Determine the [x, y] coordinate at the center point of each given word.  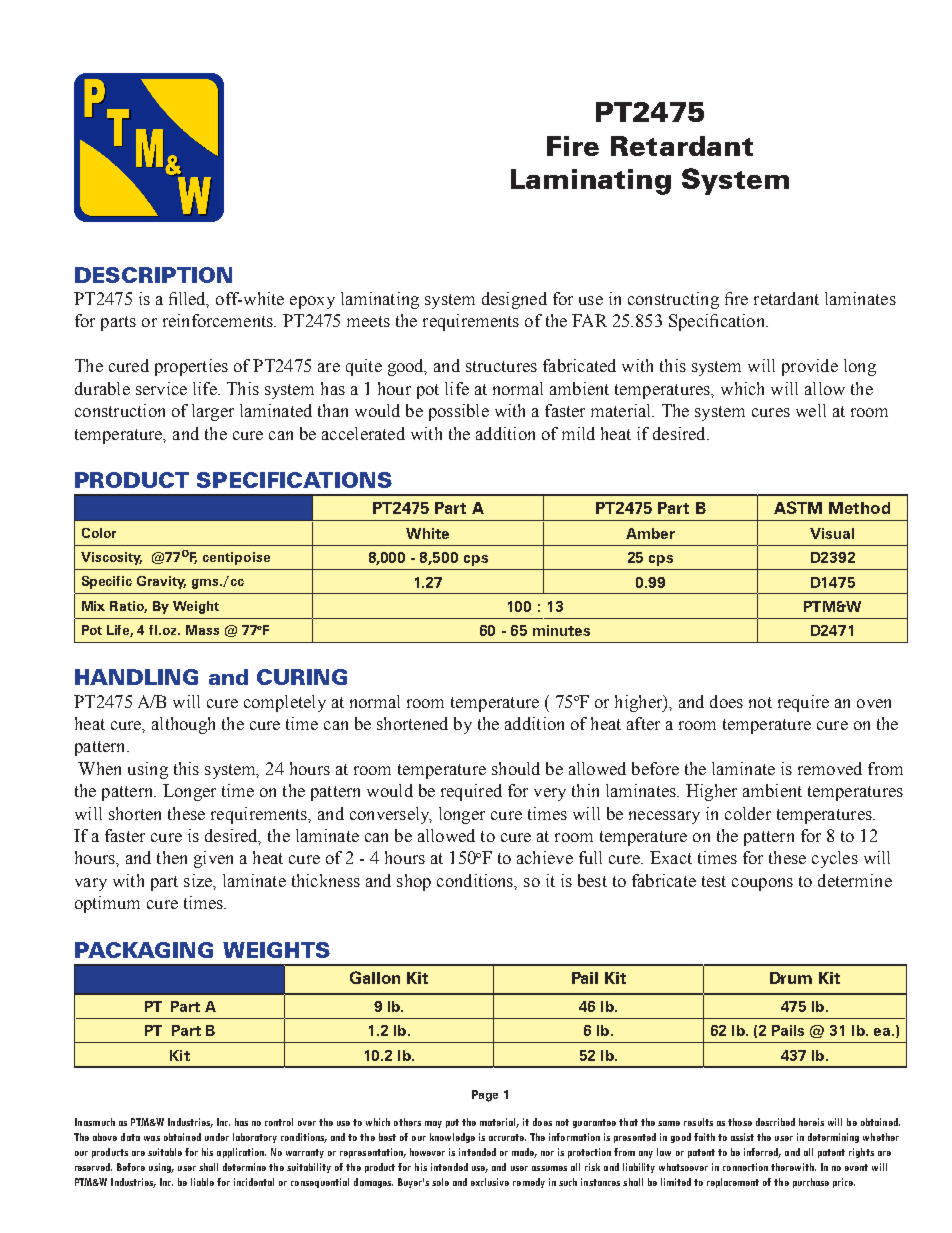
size [199, 880]
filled [189, 300]
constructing [673, 300]
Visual [832, 533]
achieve [545, 857]
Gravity [161, 582]
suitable [165, 1152]
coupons [762, 884]
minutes [561, 630]
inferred [762, 1153]
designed [514, 300]
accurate [507, 1137]
